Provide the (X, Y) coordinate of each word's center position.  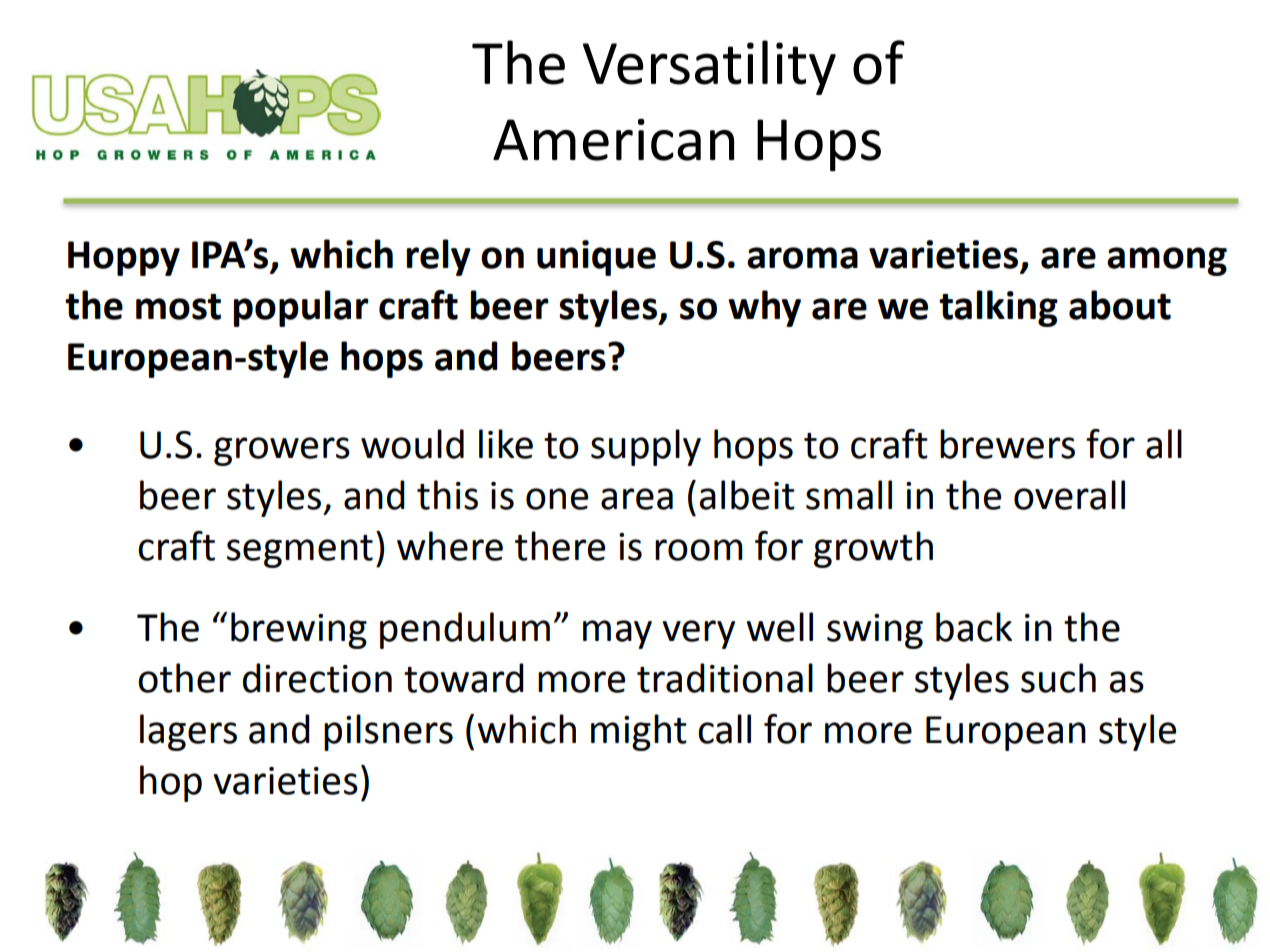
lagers (188, 732)
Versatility (709, 67)
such (1058, 678)
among (1167, 261)
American (613, 140)
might (639, 732)
